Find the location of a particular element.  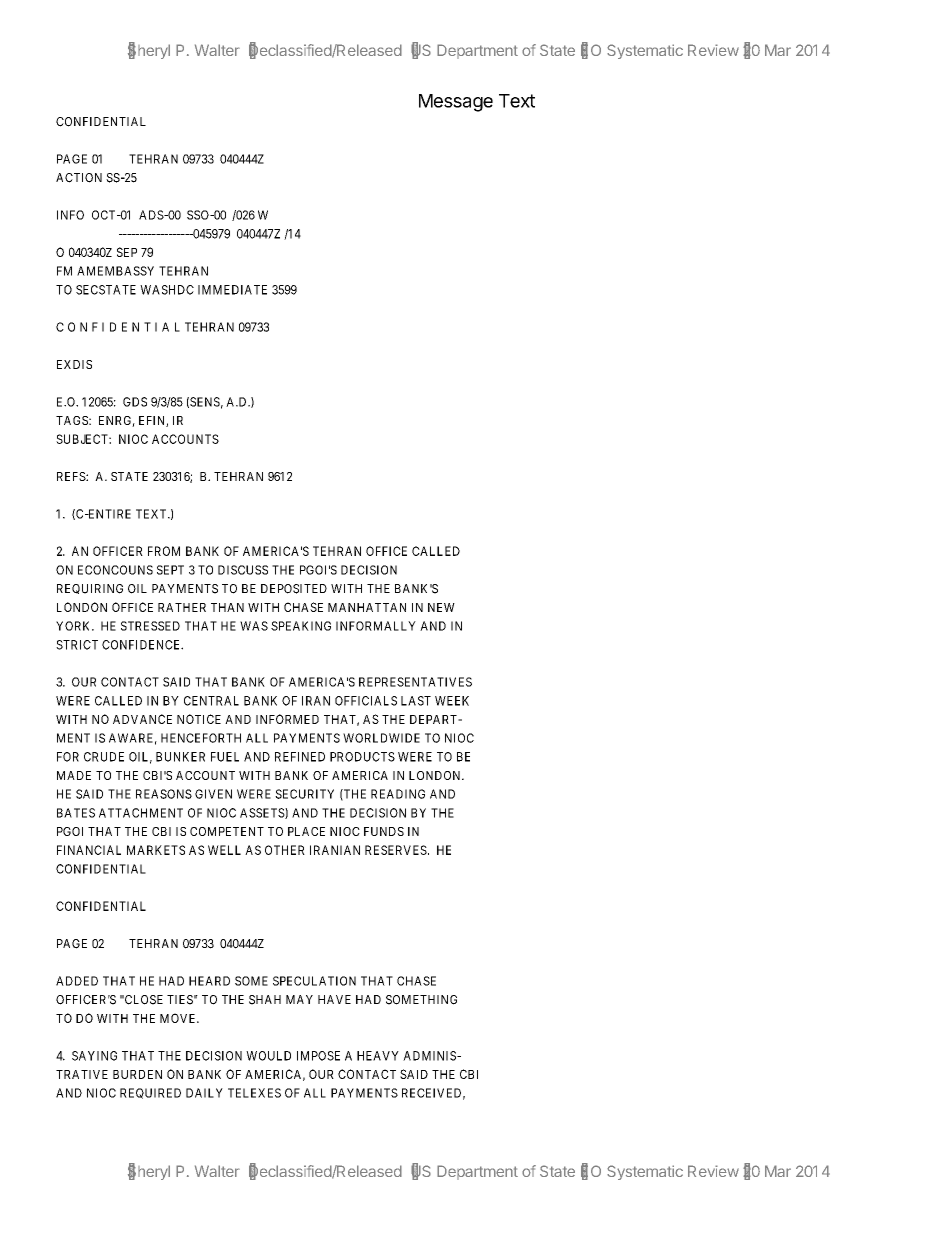

HEAVY is located at coordinates (378, 1056).
